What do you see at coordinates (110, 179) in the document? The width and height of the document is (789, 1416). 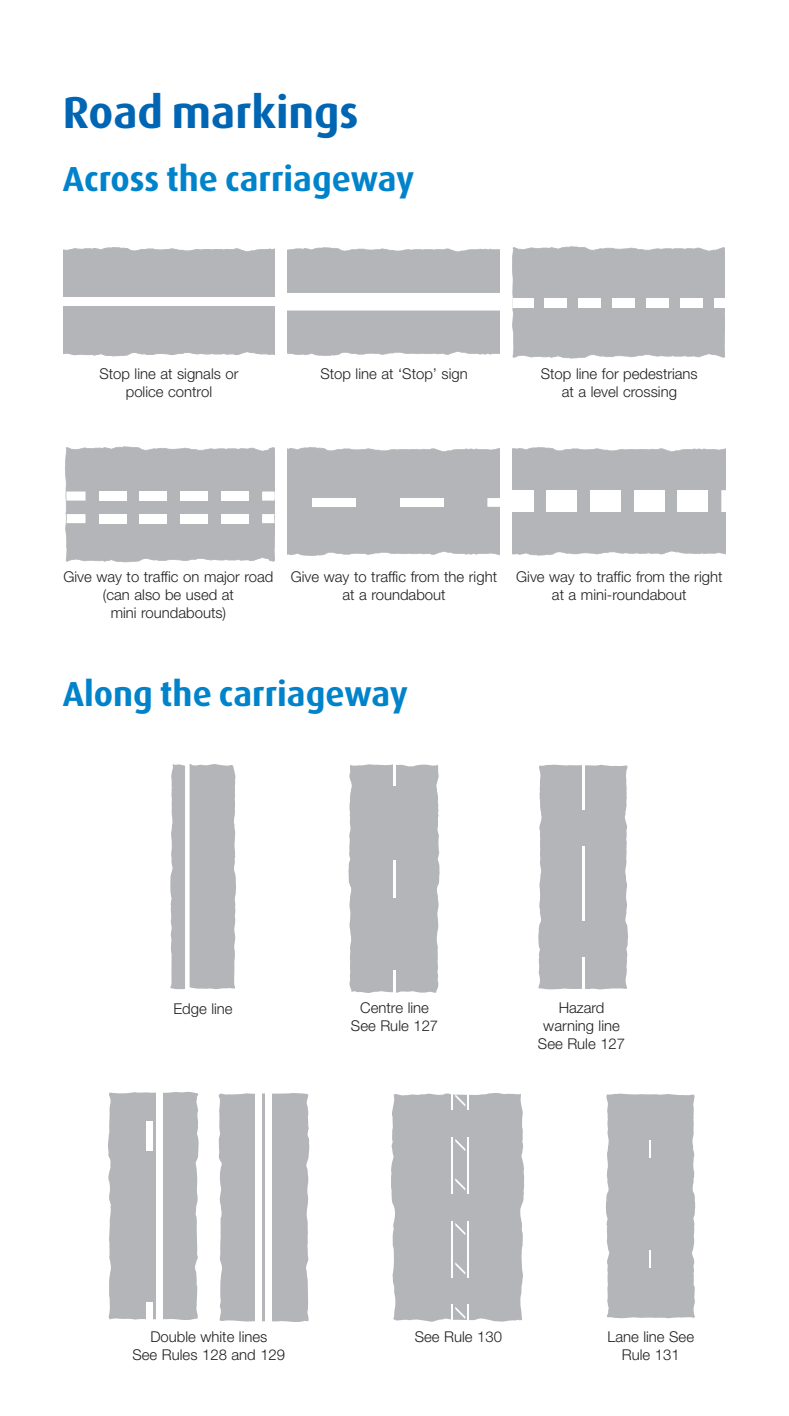 I see `Across` at bounding box center [110, 179].
